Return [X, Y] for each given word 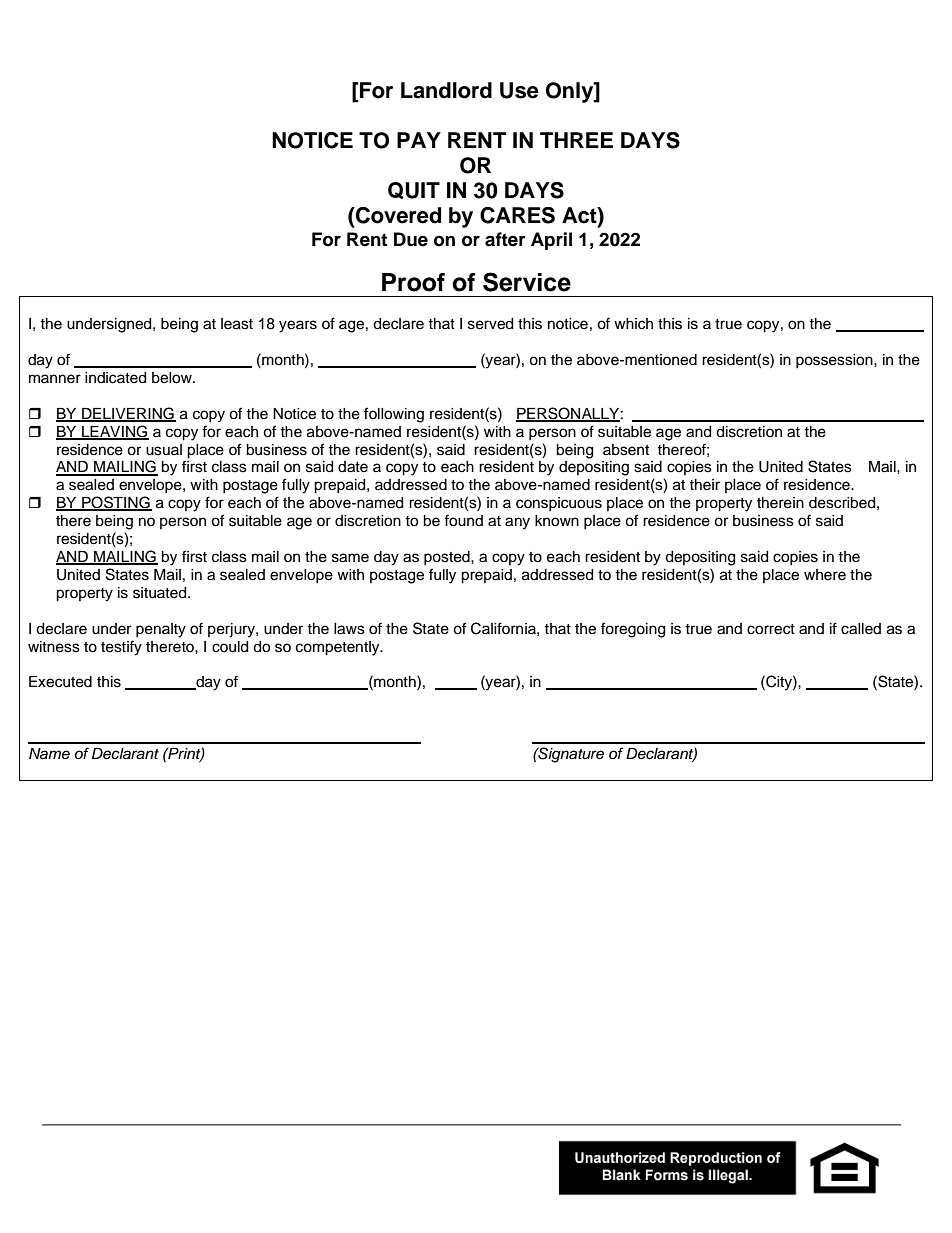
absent [626, 450]
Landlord [446, 90]
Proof [413, 282]
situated [161, 593]
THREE [576, 140]
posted [448, 558]
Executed [60, 682]
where [825, 575]
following [394, 415]
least [237, 324]
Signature [570, 755]
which [633, 324]
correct [771, 629]
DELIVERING [128, 414]
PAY [419, 140]
